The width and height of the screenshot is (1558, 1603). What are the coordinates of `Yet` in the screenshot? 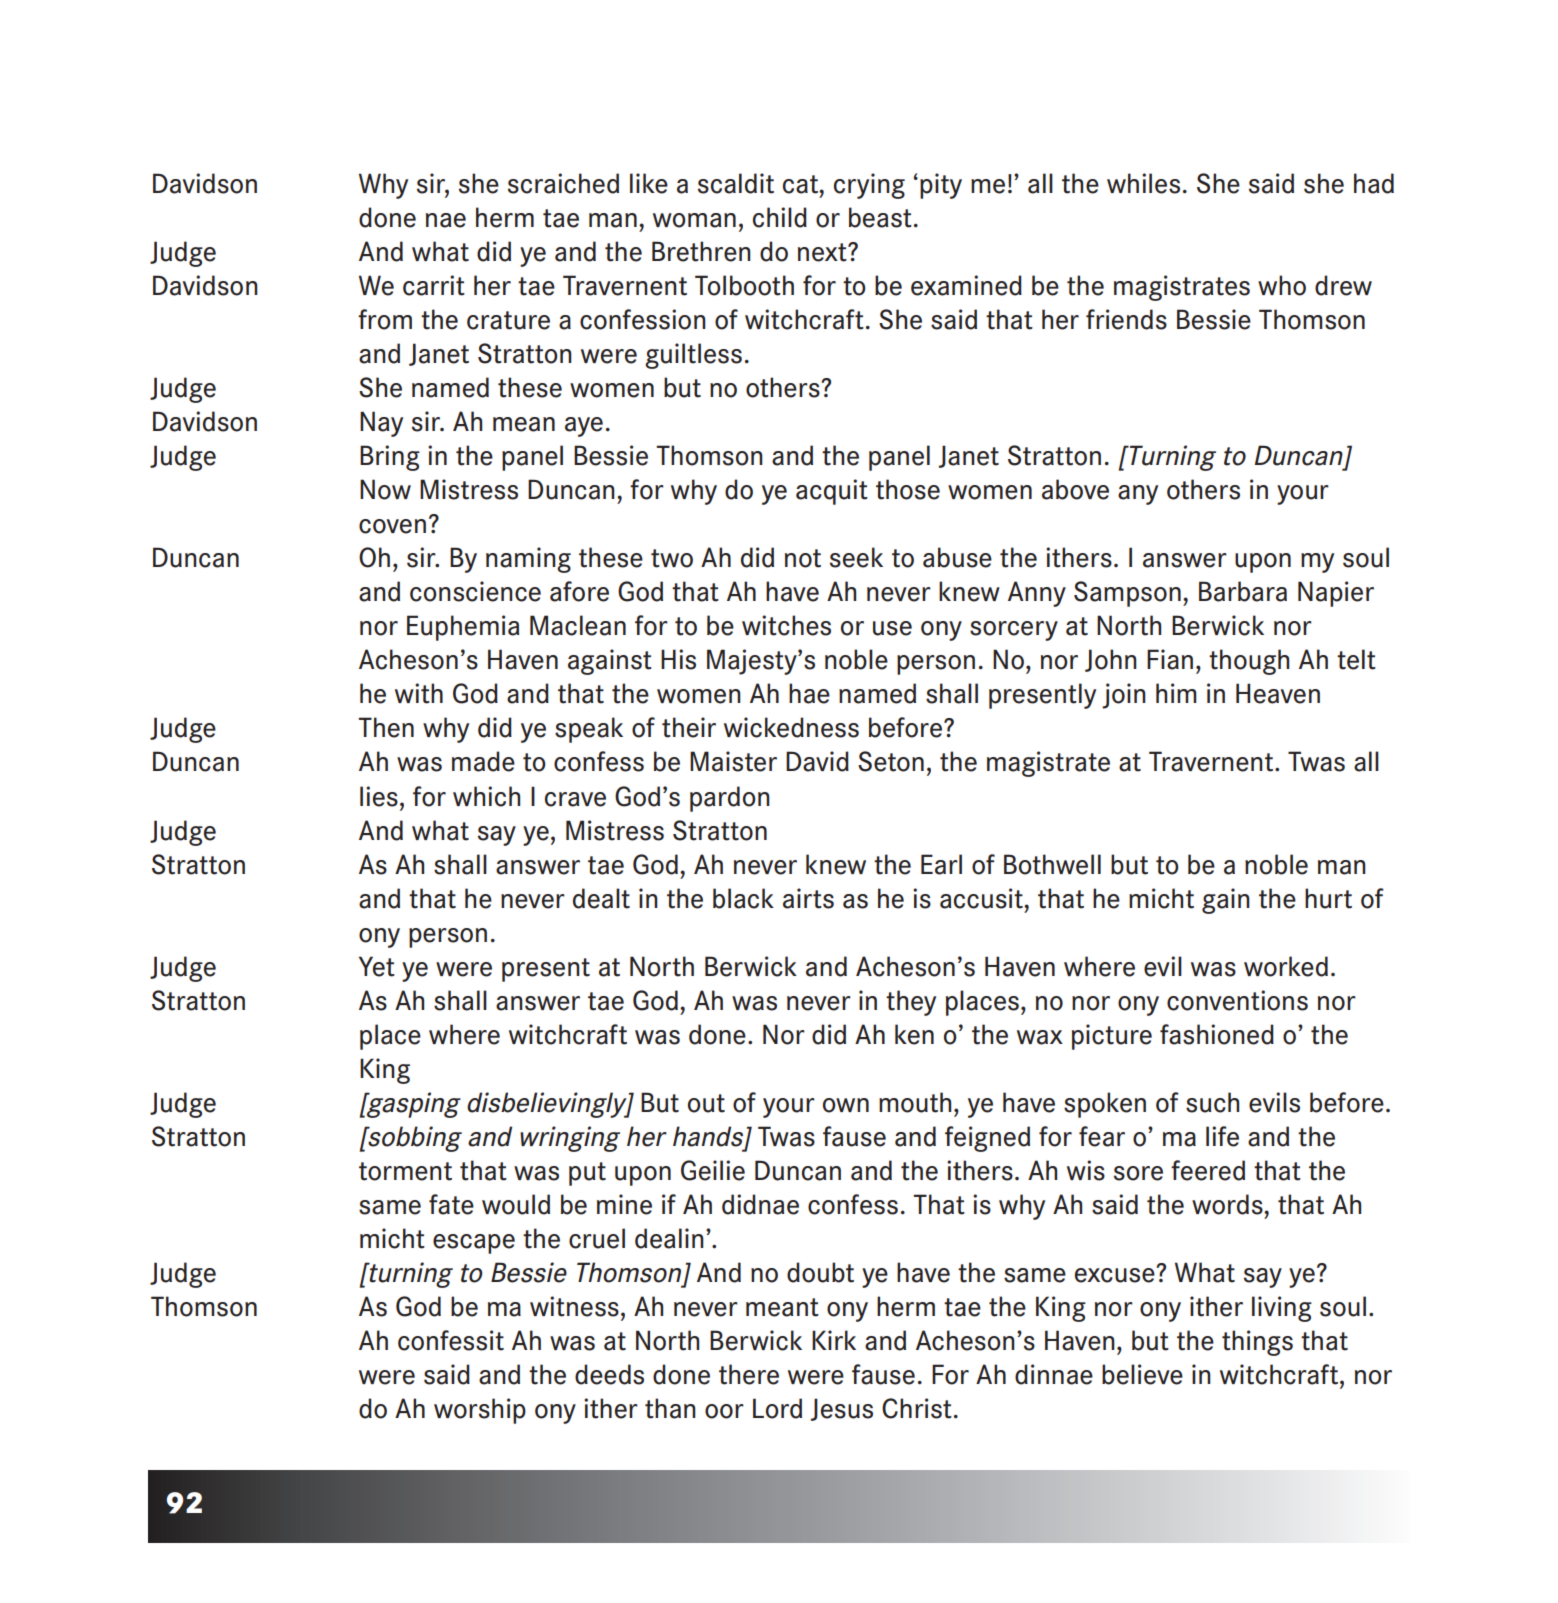 It's located at (377, 966).
